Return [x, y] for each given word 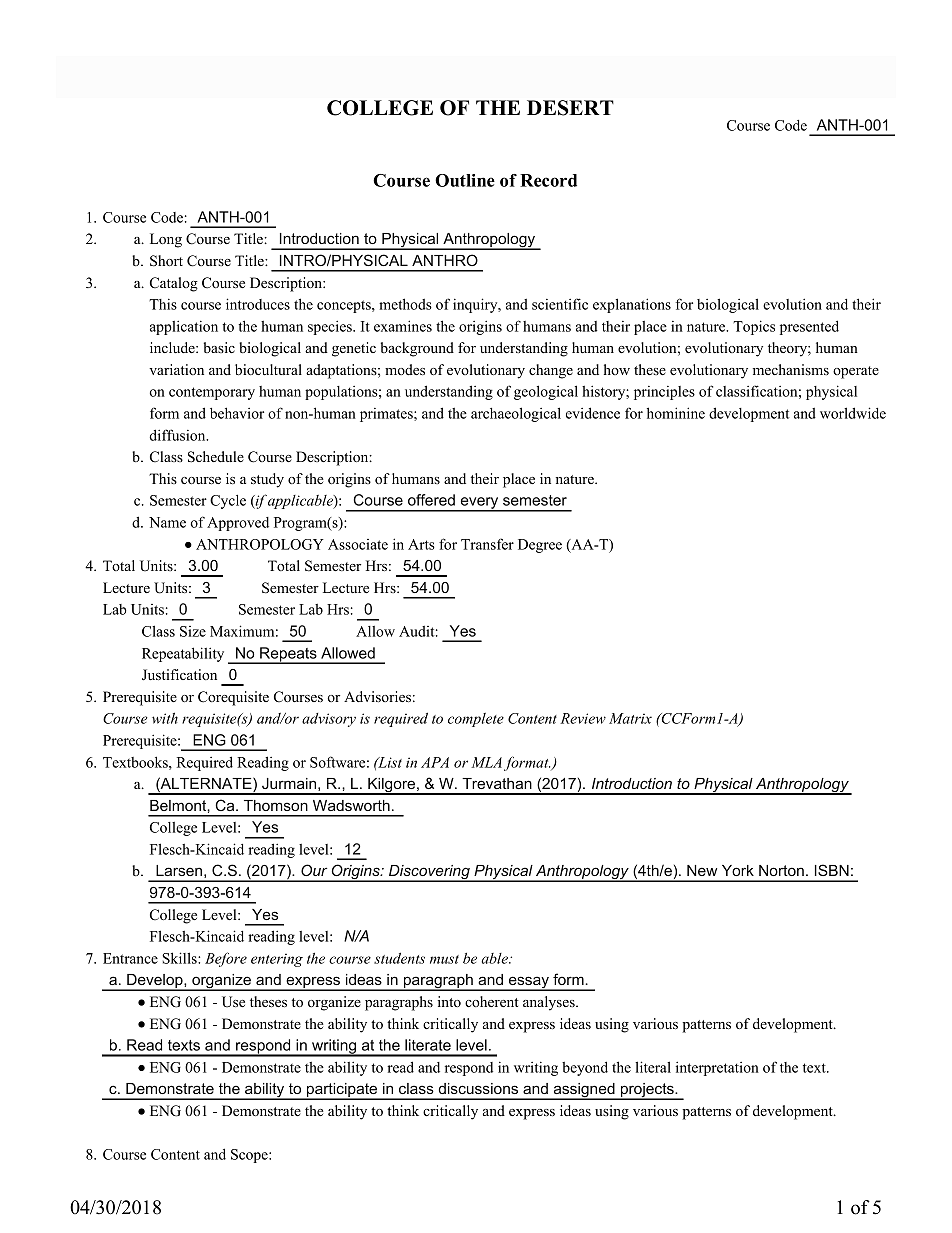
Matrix [630, 718]
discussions [478, 1088]
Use [233, 1002]
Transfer [487, 544]
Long [166, 240]
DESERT [570, 108]
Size [193, 631]
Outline [465, 180]
